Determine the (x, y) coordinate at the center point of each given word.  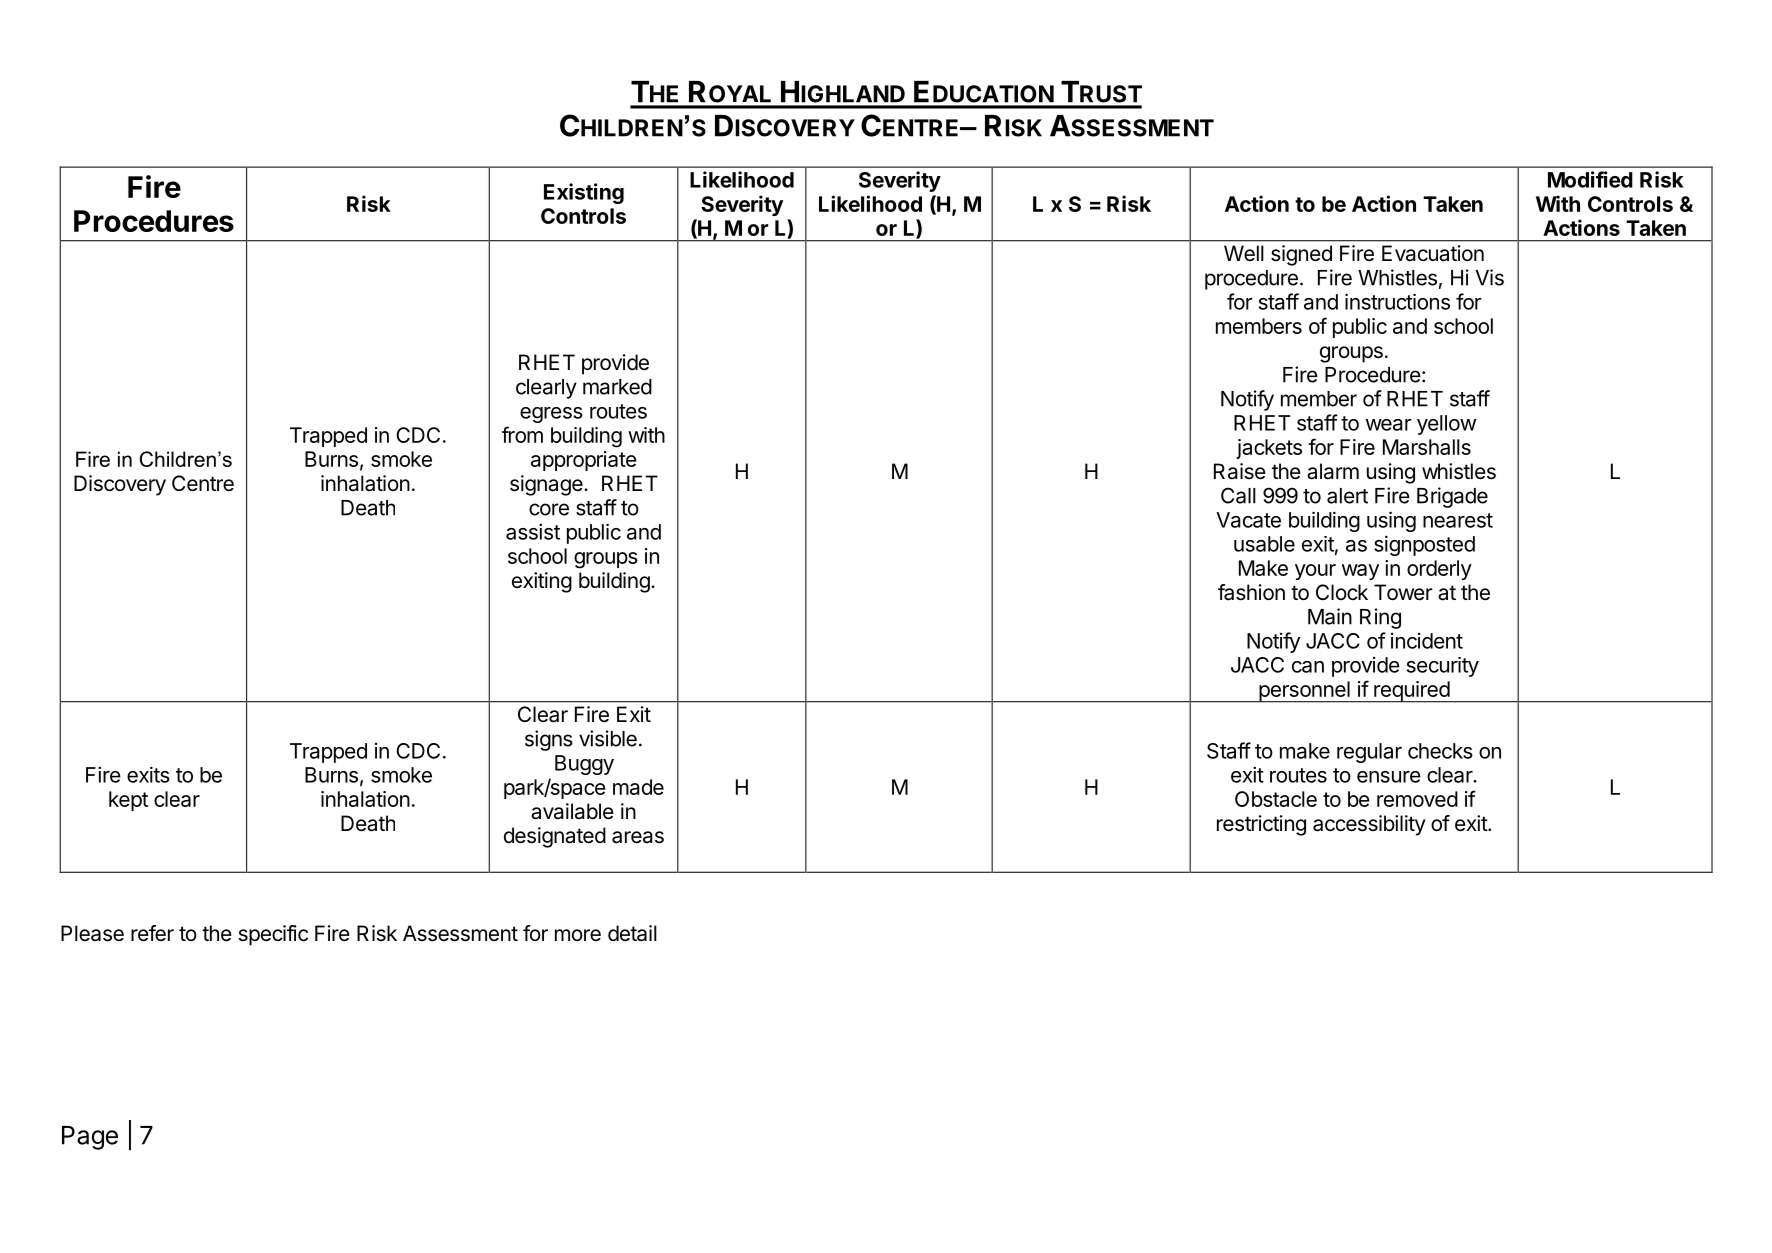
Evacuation (1433, 253)
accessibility (1369, 825)
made (638, 787)
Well (1244, 253)
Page (90, 1138)
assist (533, 531)
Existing (584, 193)
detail (632, 933)
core (549, 509)
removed (1417, 799)
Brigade (1452, 497)
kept (128, 801)
